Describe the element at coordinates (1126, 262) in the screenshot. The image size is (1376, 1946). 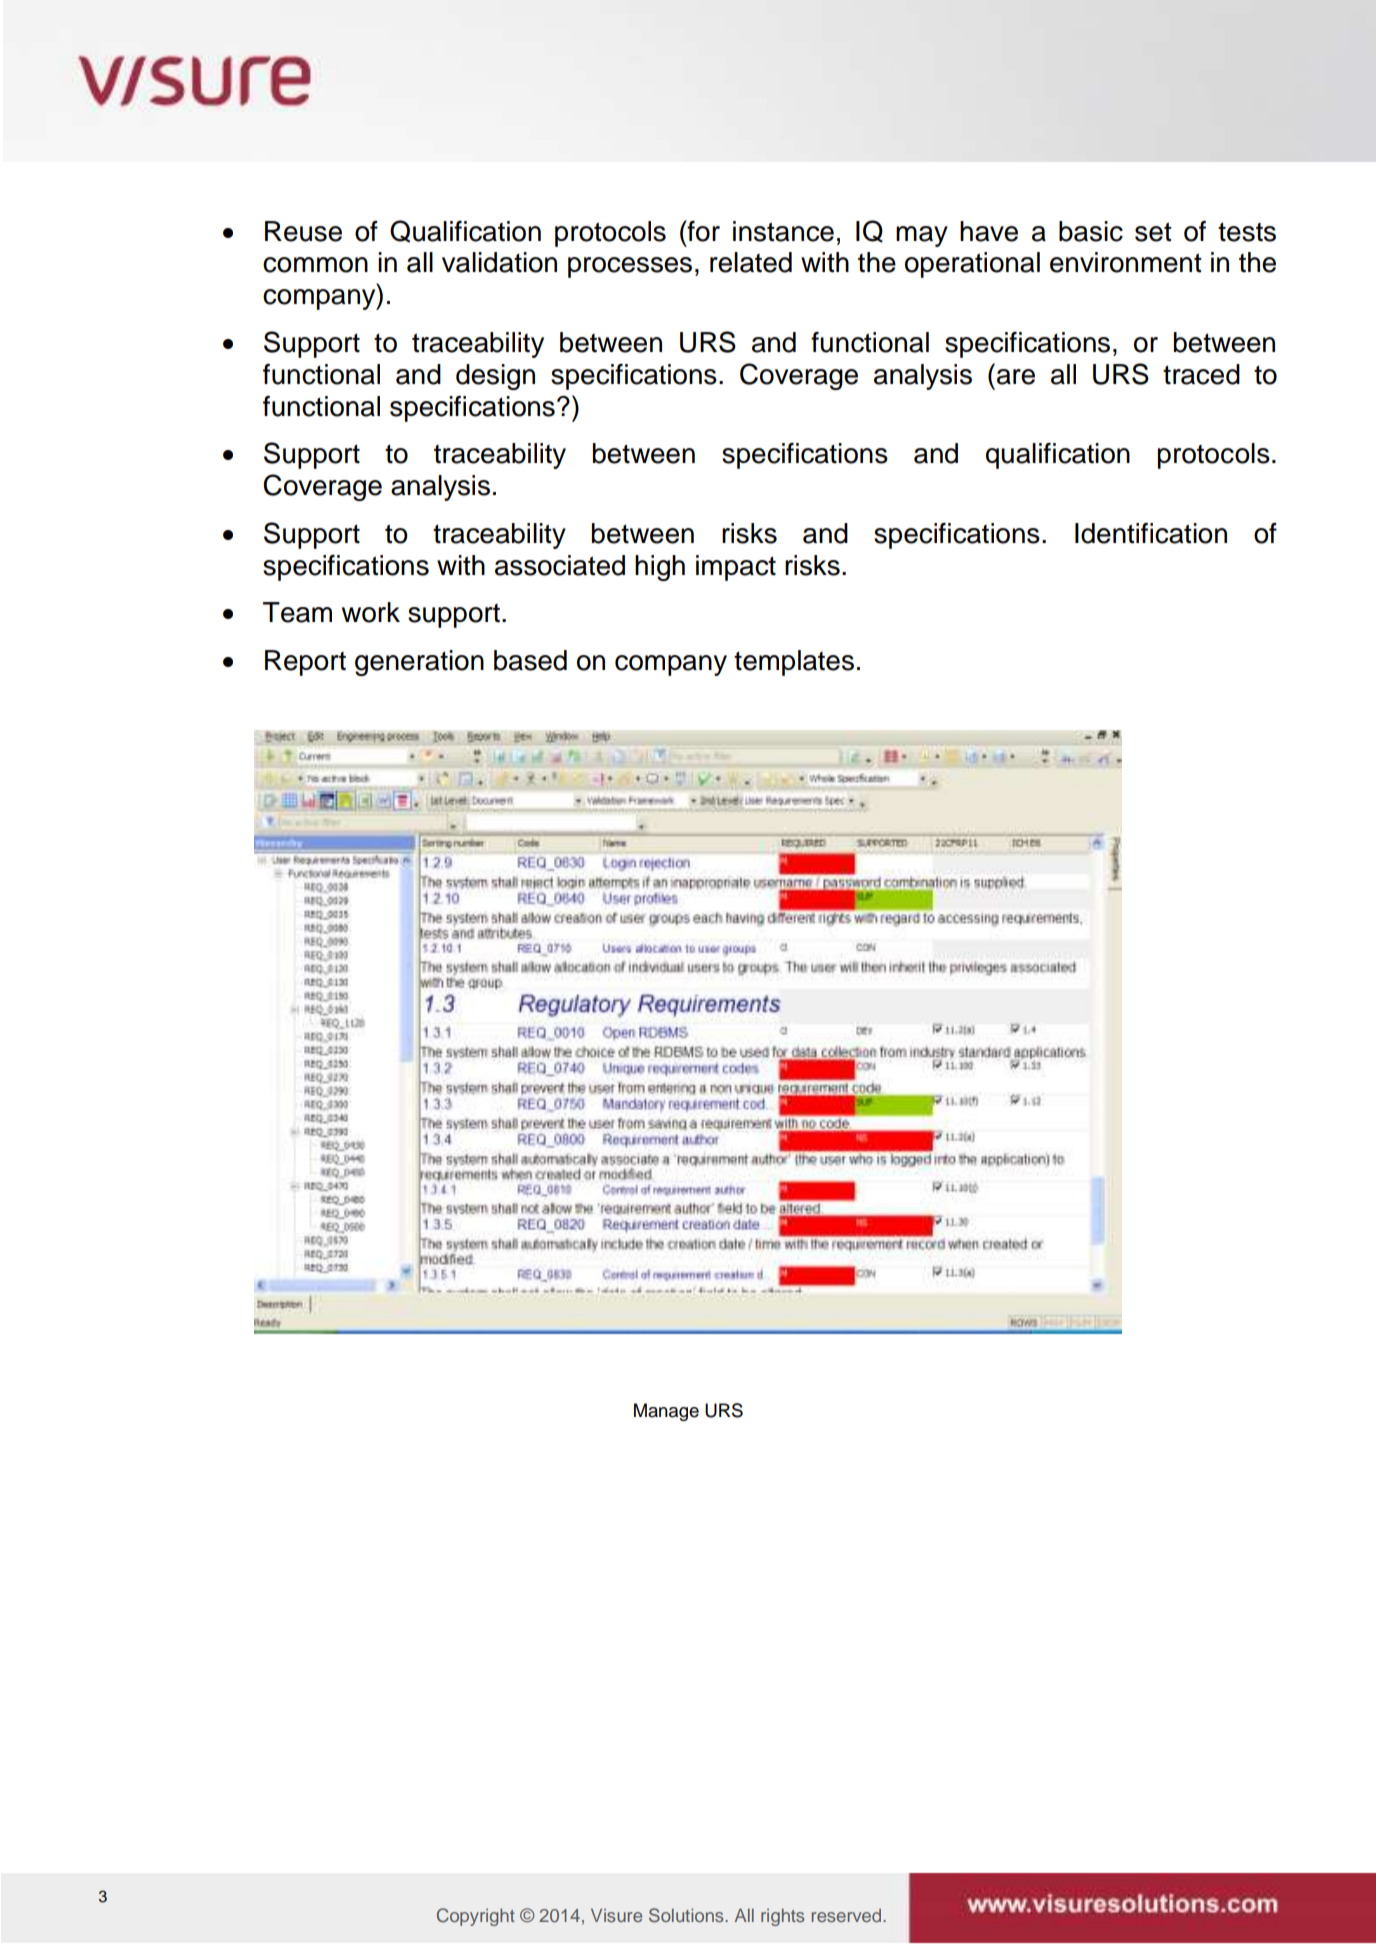
I see `environment` at that location.
